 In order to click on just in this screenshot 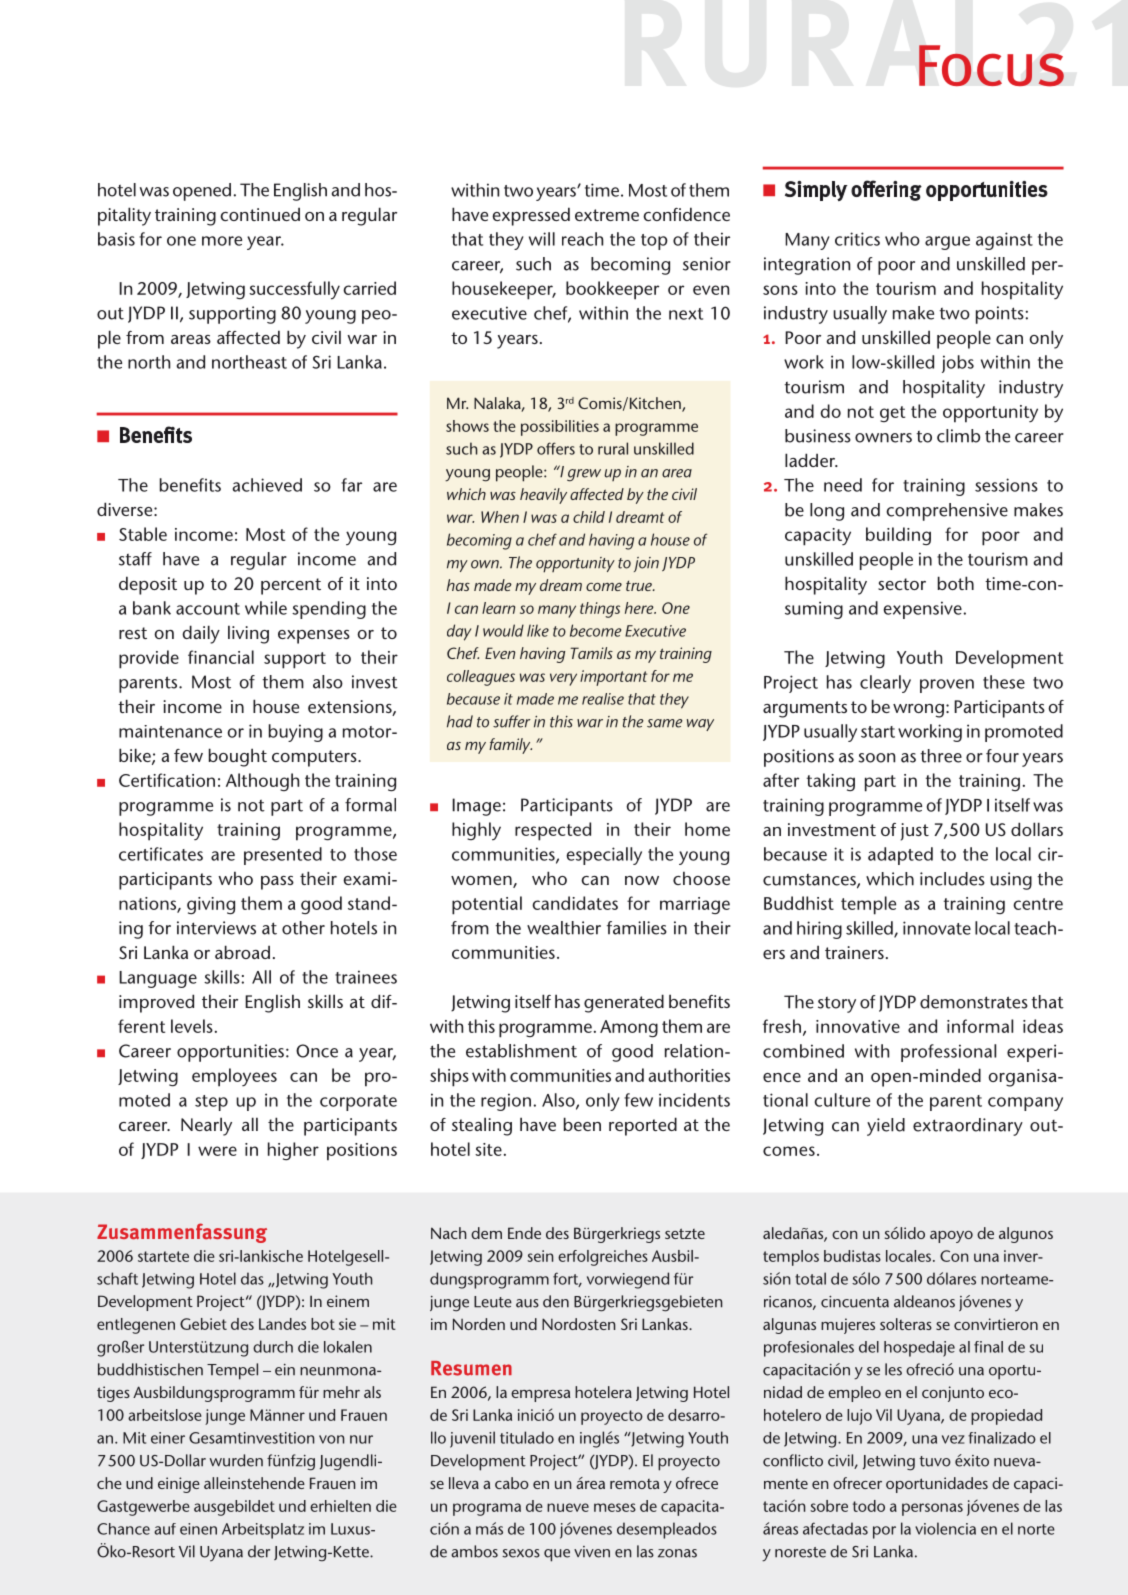, I will do `click(915, 832)`.
